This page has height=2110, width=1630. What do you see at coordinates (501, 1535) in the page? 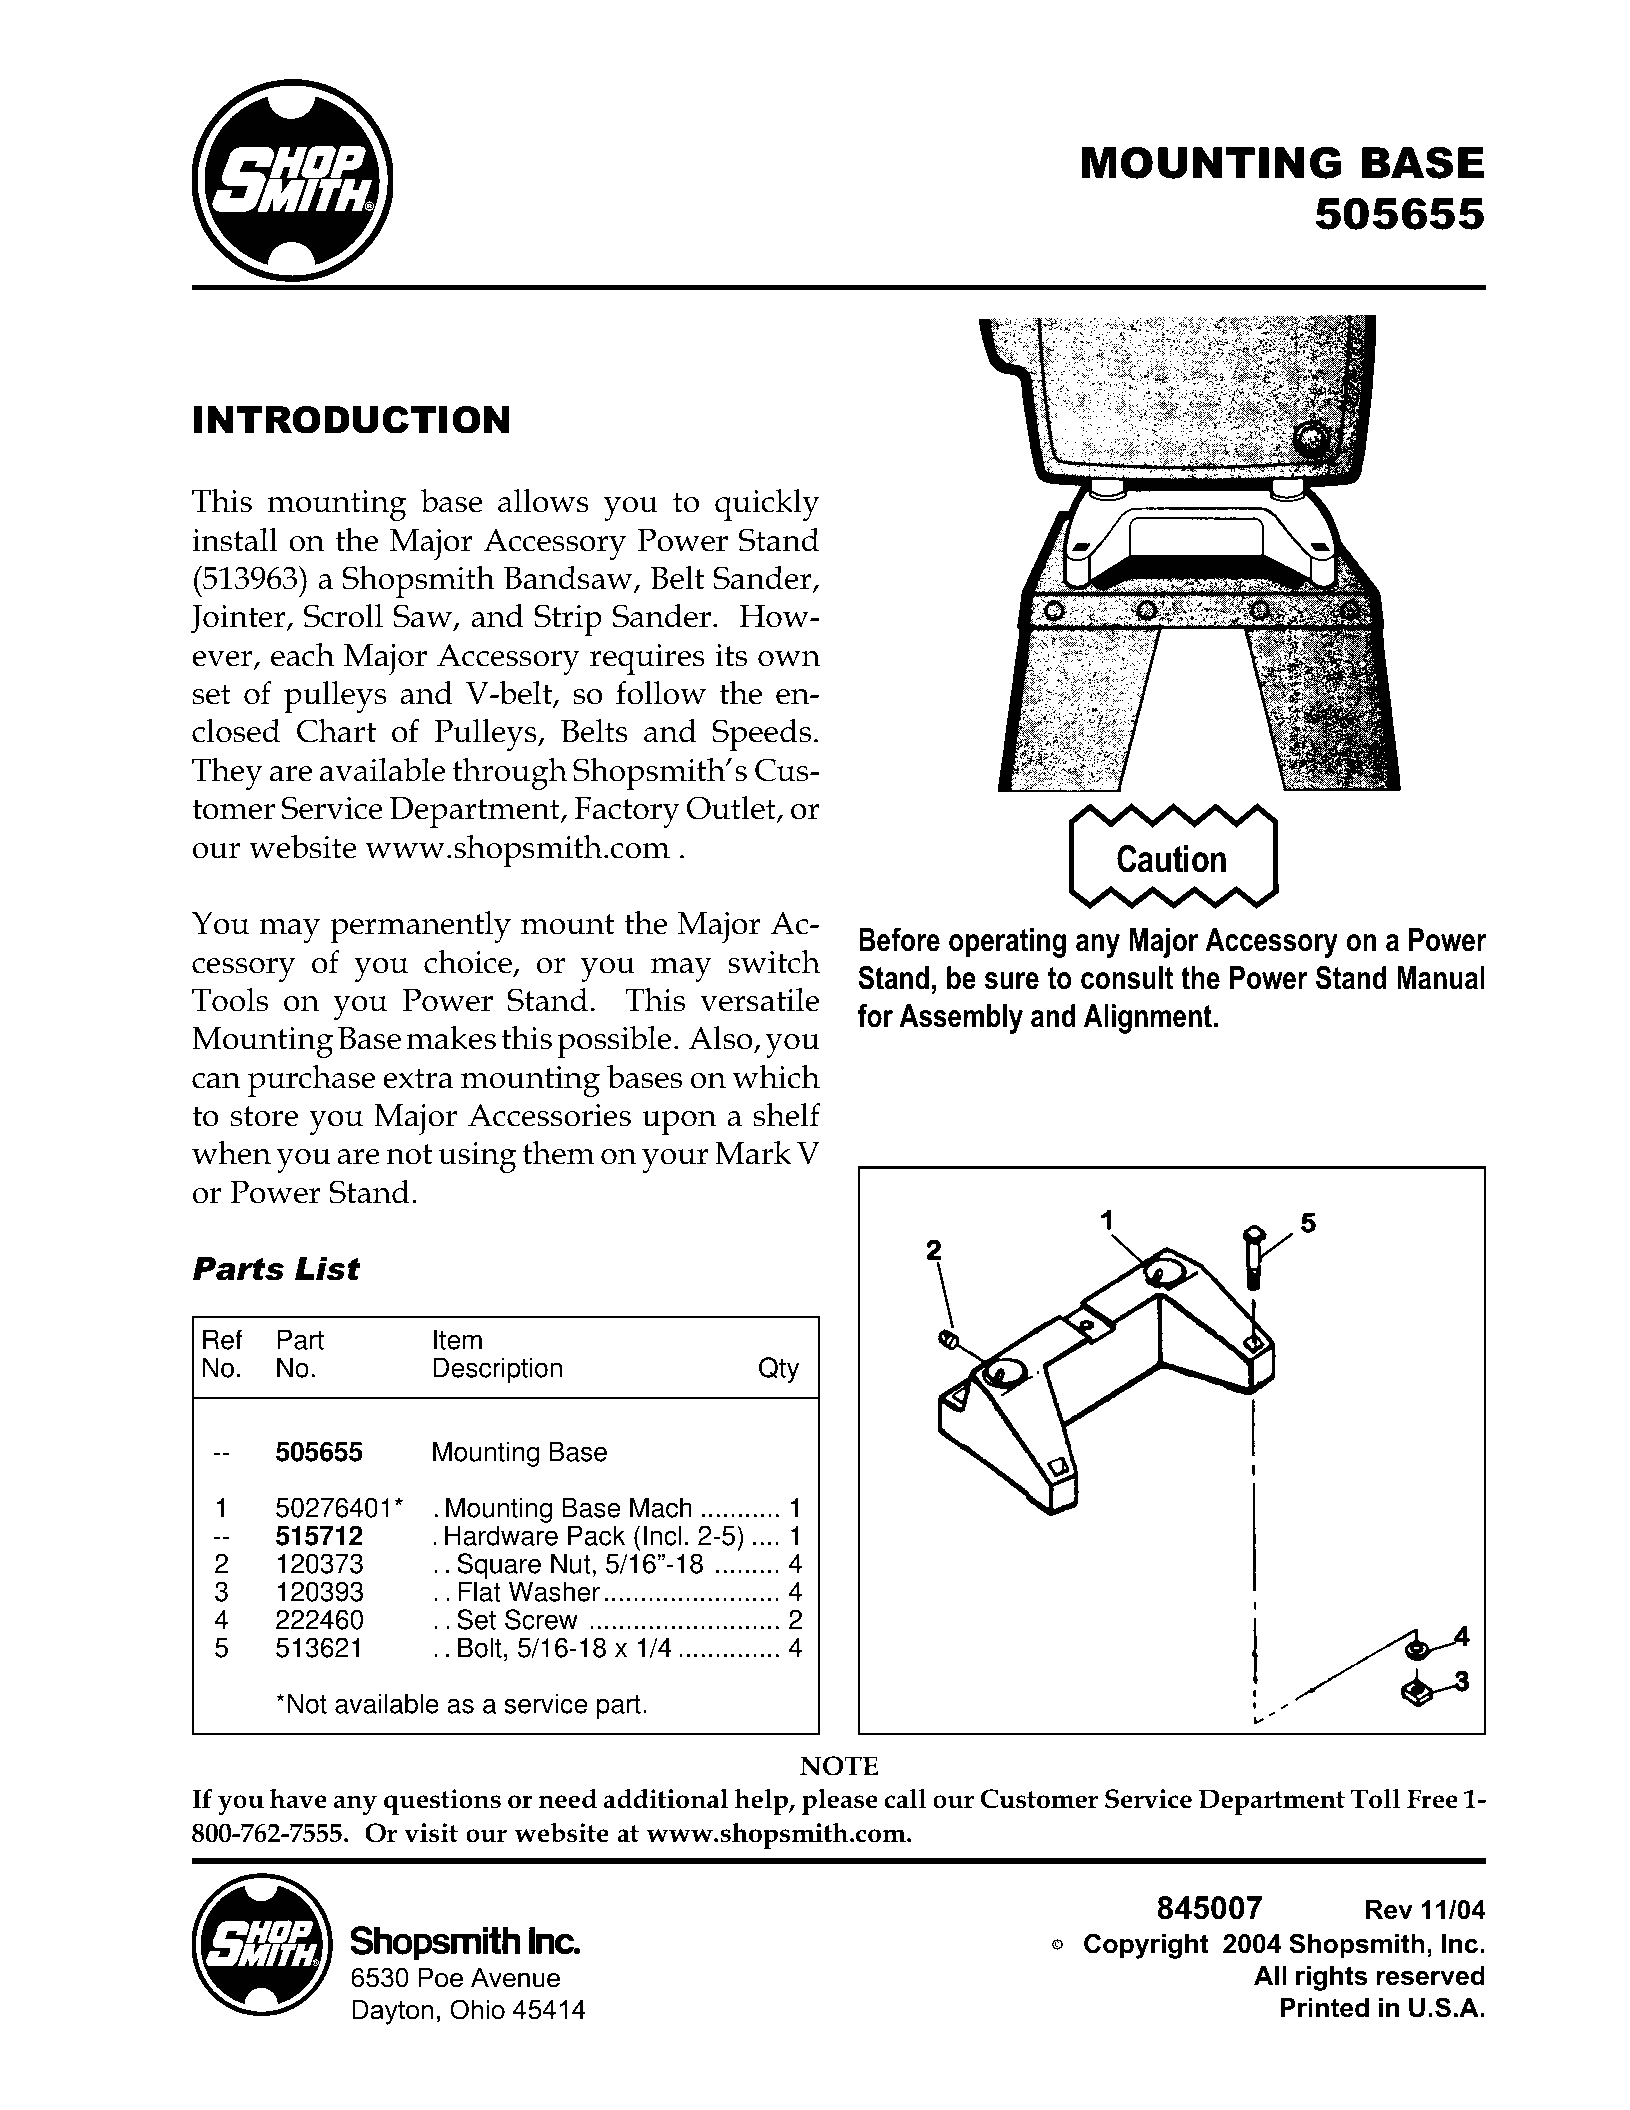
I see `Hardware` at bounding box center [501, 1535].
